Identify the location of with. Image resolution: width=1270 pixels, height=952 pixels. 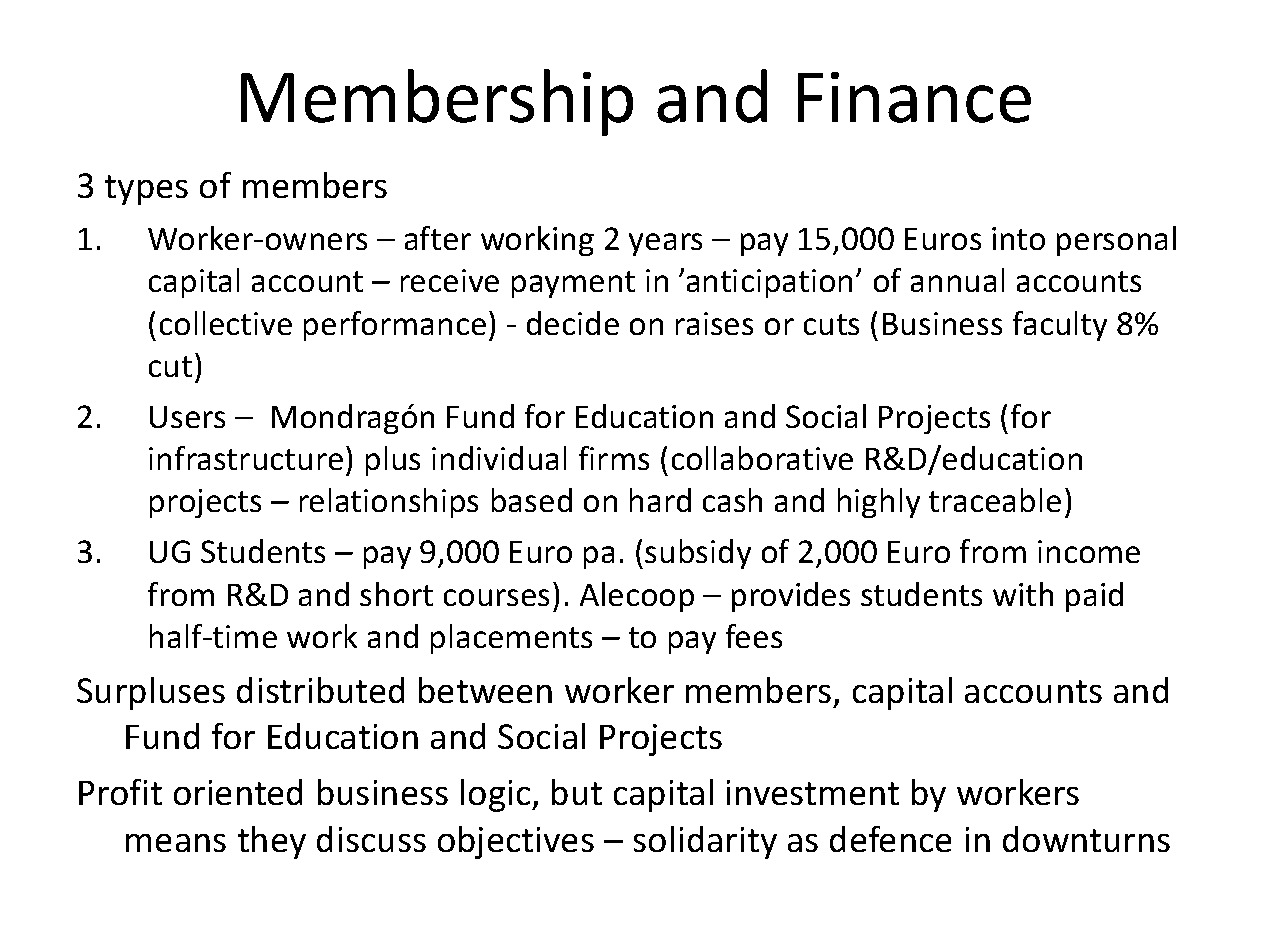
(1023, 594).
